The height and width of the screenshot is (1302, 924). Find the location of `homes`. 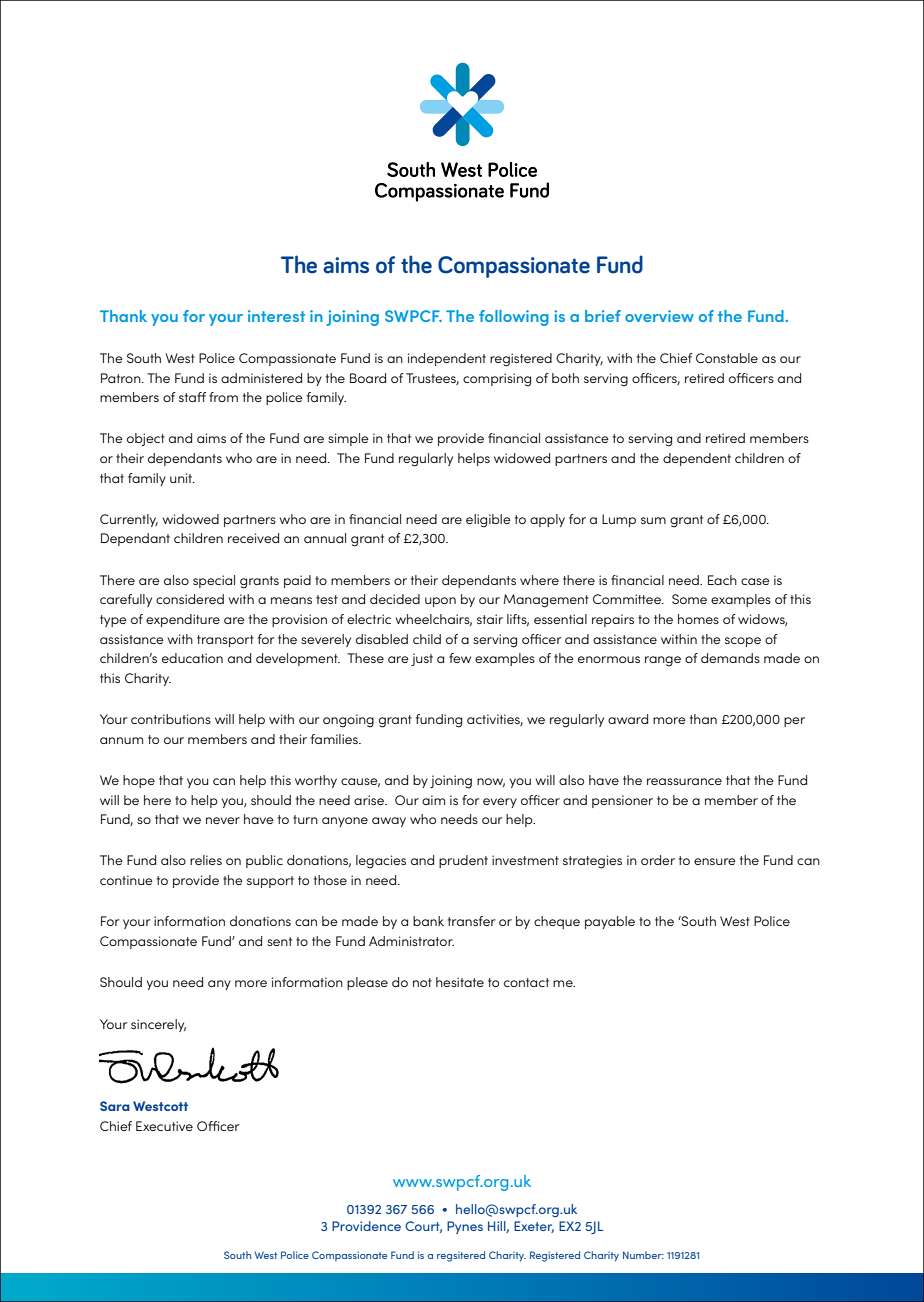

homes is located at coordinates (698, 619).
